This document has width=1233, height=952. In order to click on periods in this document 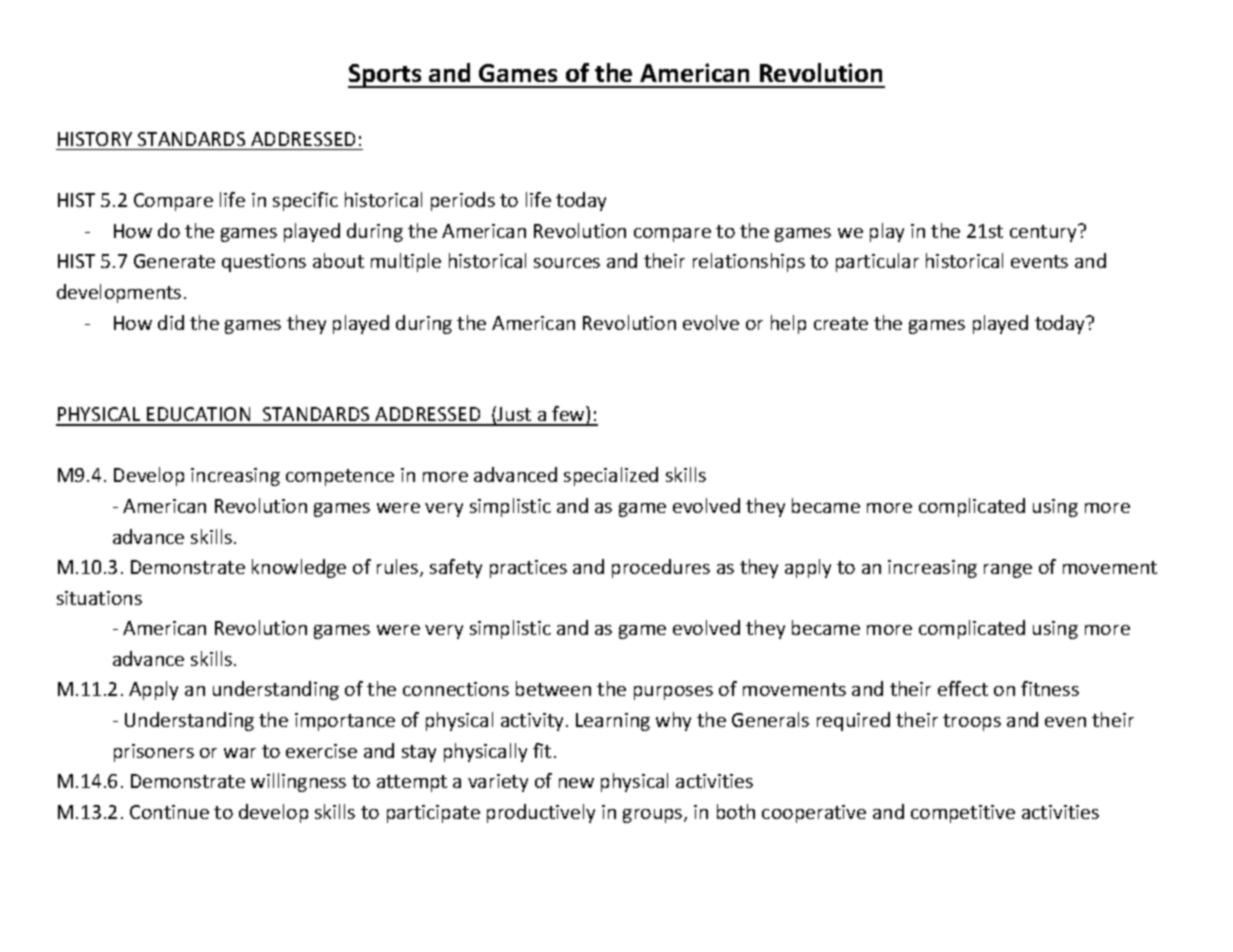, I will do `click(463, 201)`.
